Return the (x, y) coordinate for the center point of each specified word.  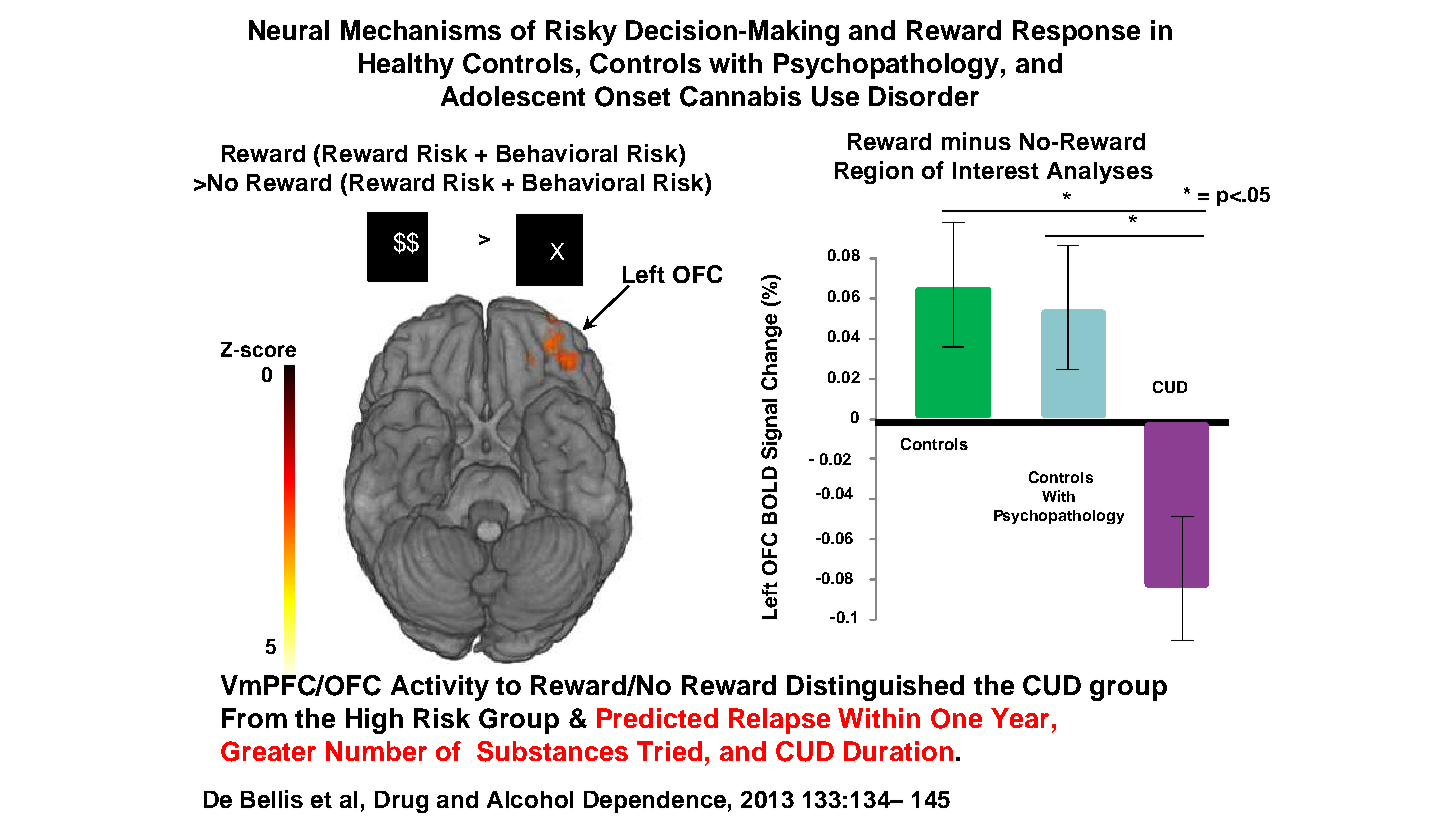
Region (874, 172)
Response (1076, 33)
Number (376, 751)
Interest (996, 170)
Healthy (406, 66)
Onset (632, 96)
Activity (440, 688)
